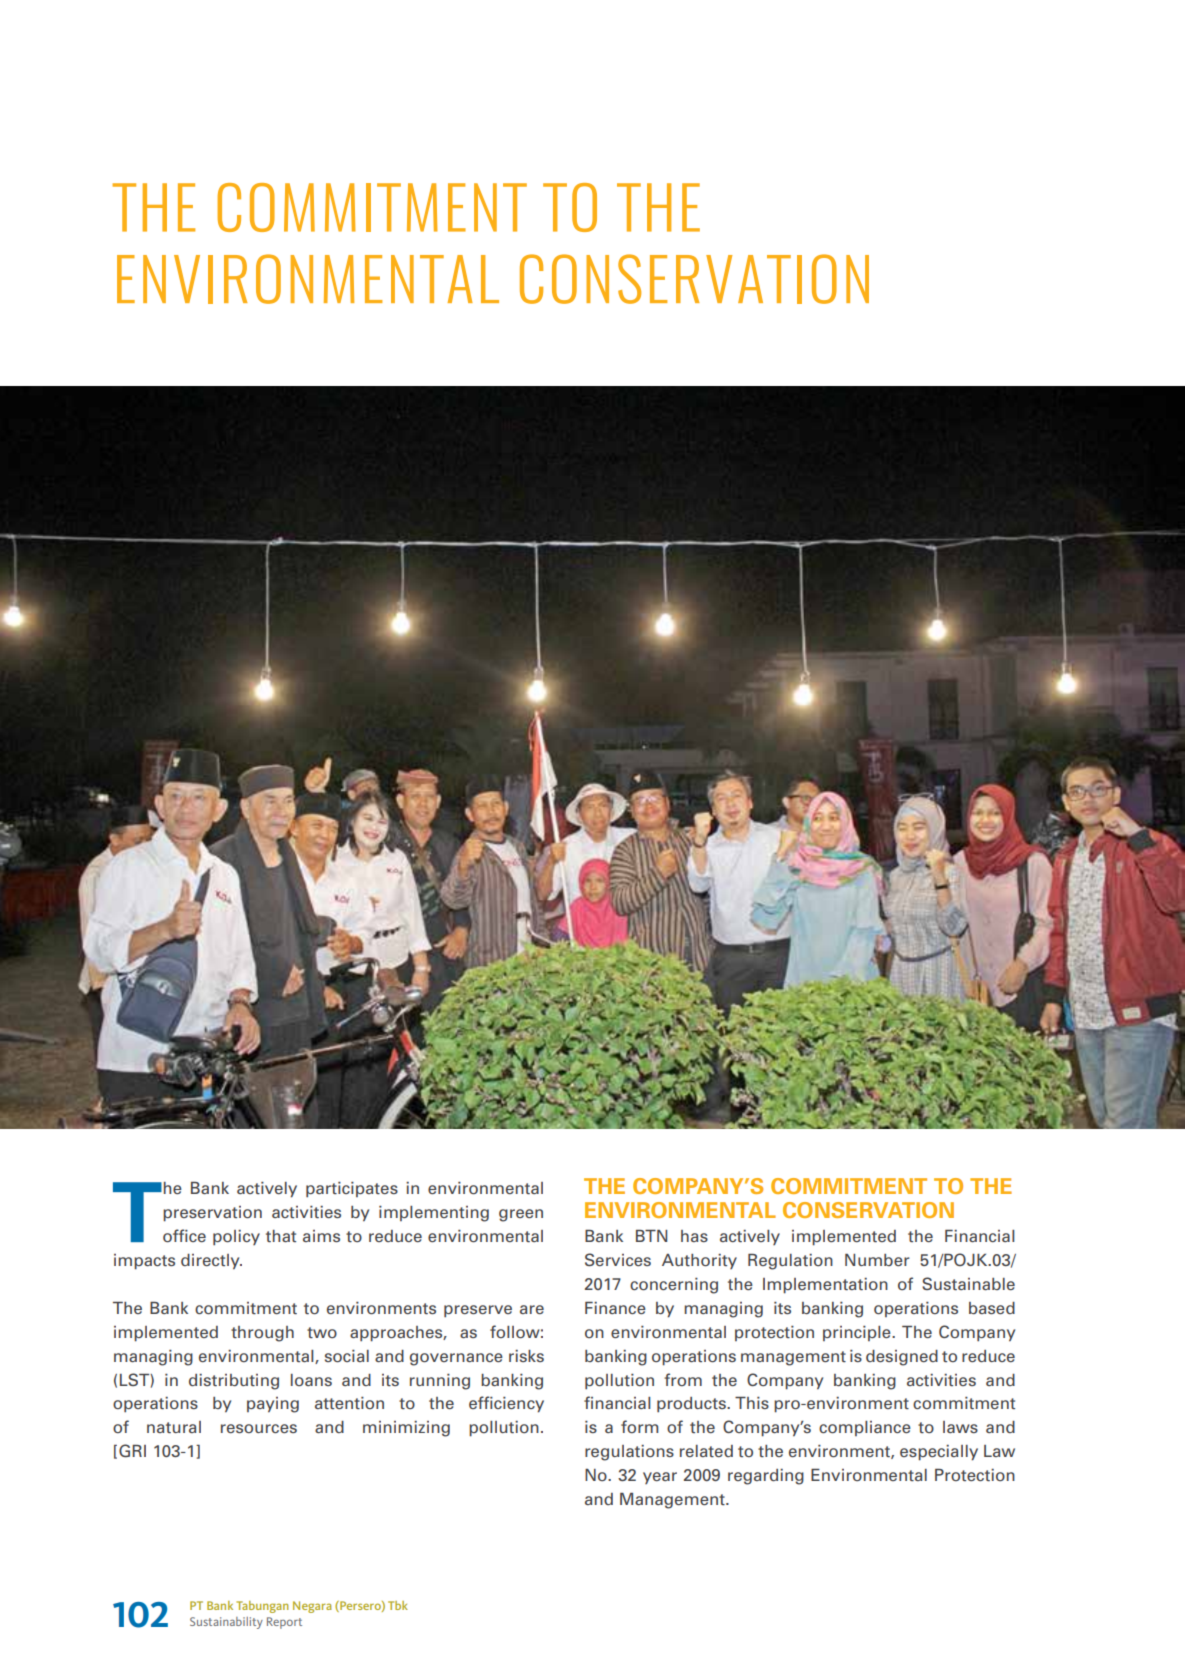 This page has height=1676, width=1185. Describe the element at coordinates (939, 1453) in the page. I see `especially` at that location.
